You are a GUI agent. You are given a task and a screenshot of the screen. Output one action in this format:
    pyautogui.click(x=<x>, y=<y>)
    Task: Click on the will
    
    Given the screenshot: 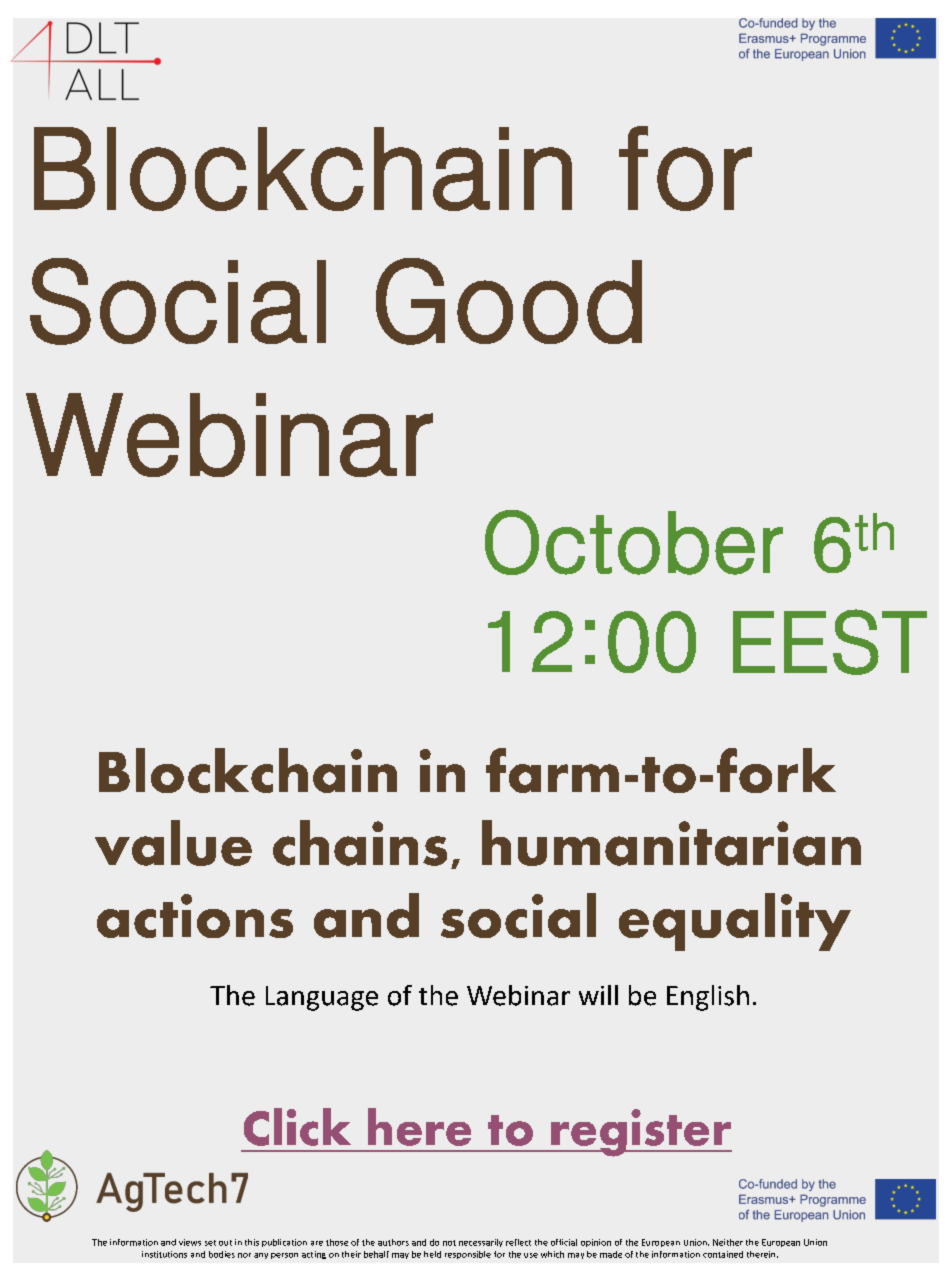 What is the action you would take?
    pyautogui.click(x=598, y=995)
